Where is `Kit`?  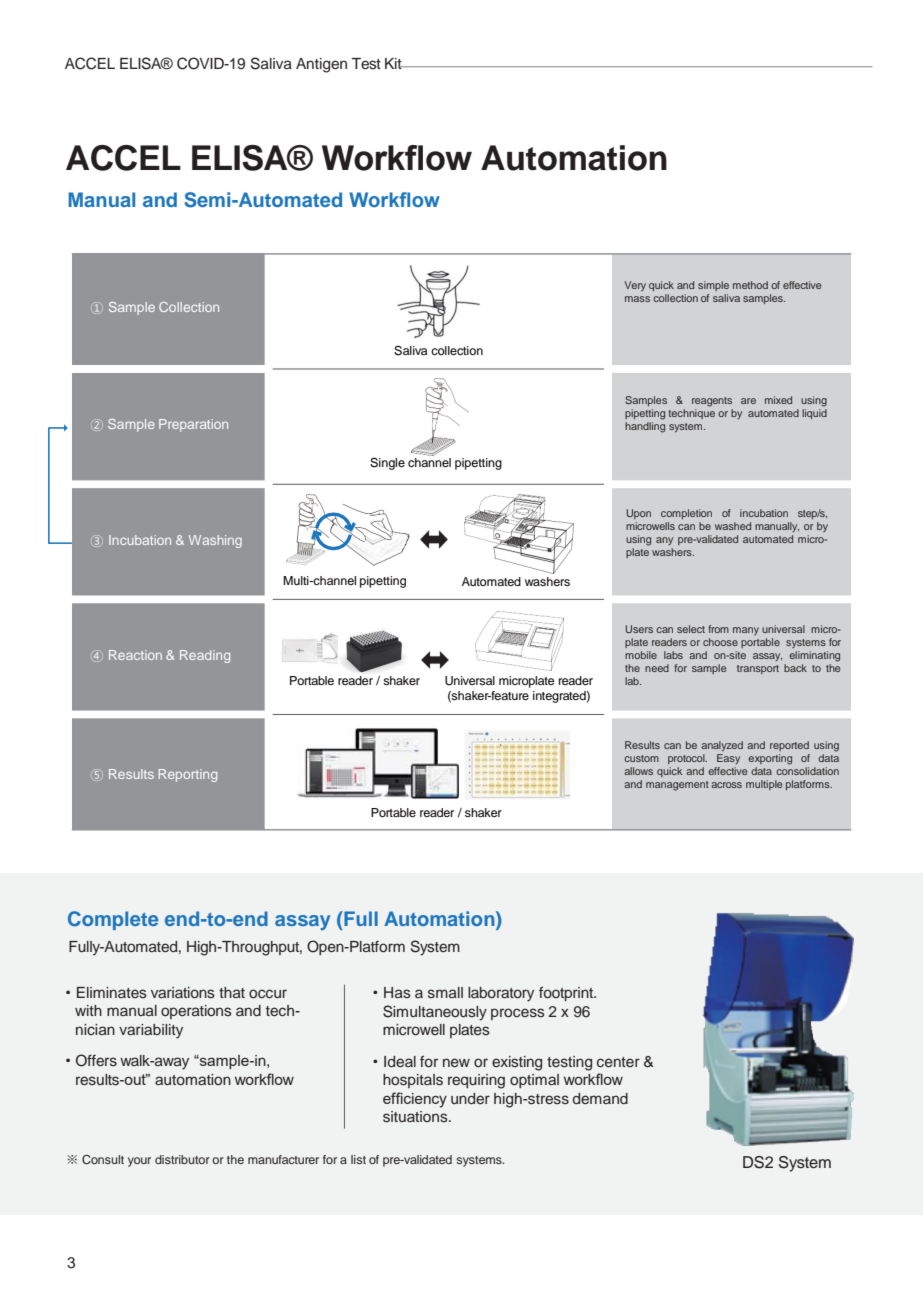
Kit is located at coordinates (394, 63).
